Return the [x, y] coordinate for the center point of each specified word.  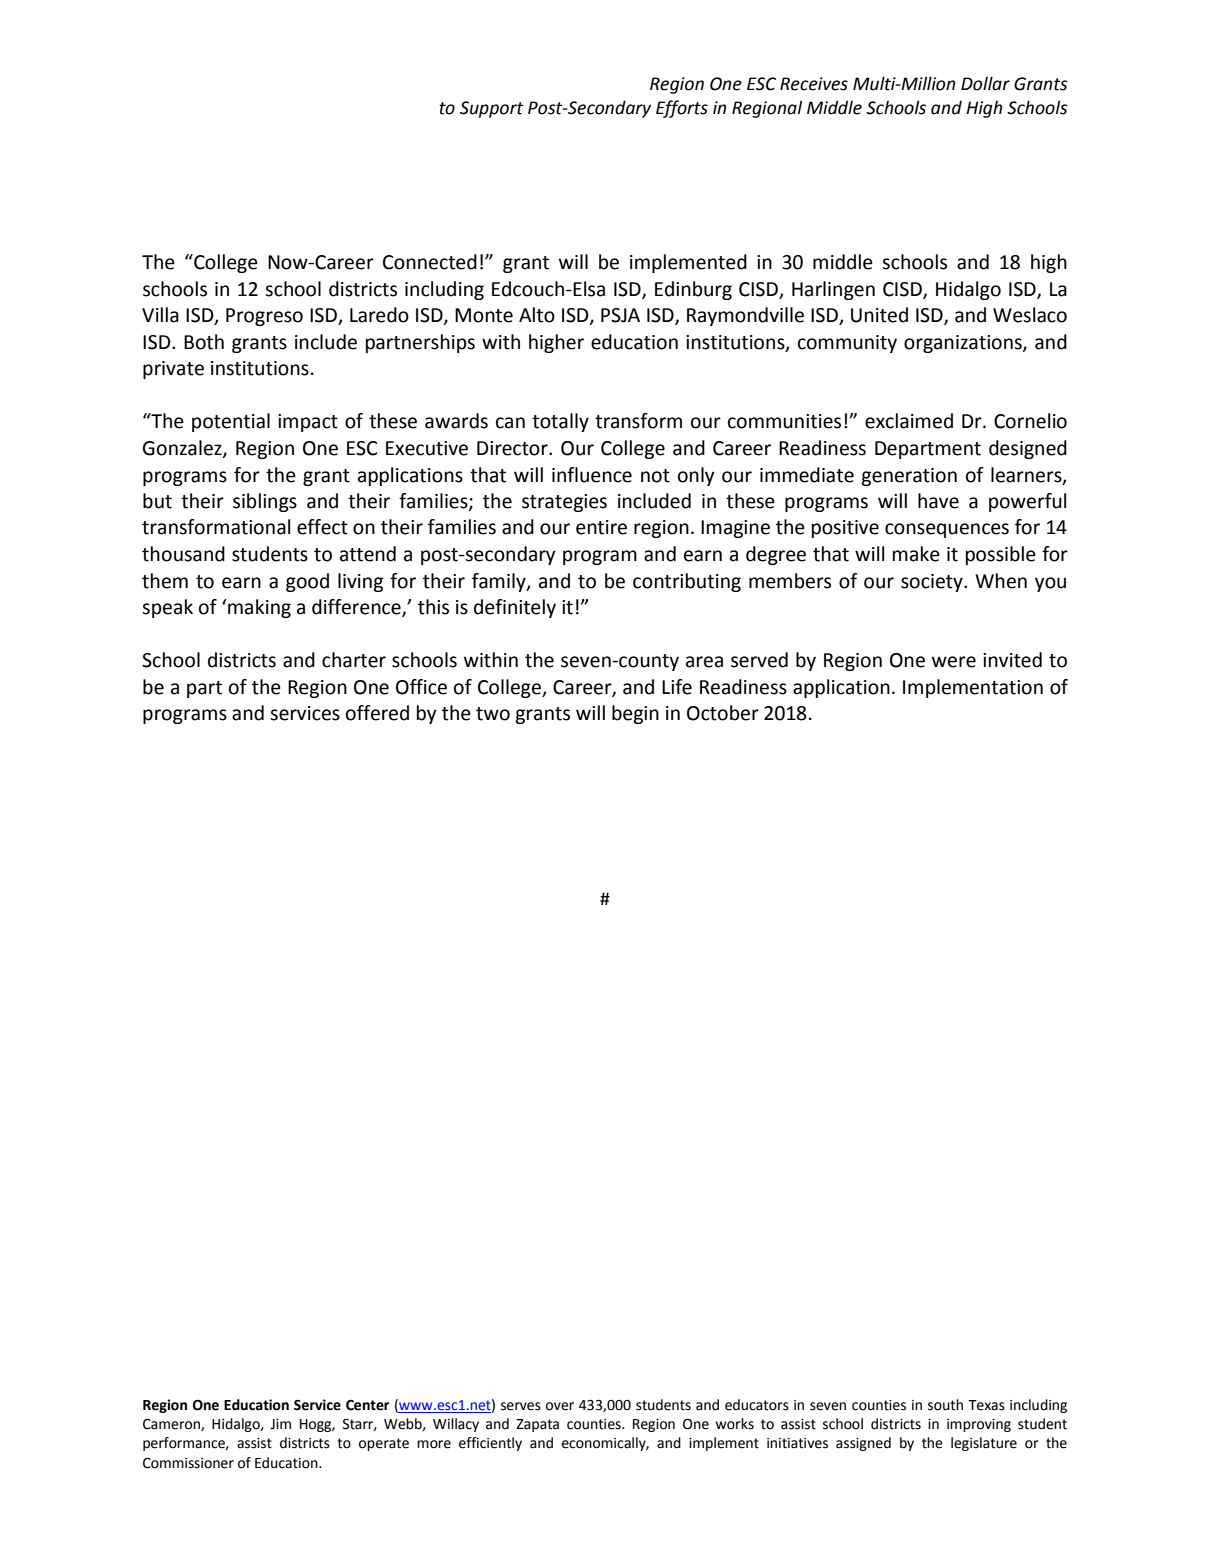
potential [231, 422]
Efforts [682, 109]
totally [560, 422]
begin [635, 714]
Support [491, 109]
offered [377, 713]
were [954, 662]
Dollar [985, 83]
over [560, 1406]
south [945, 1405]
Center [368, 1405]
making [258, 608]
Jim [280, 1424]
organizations [964, 344]
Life [677, 687]
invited [1012, 660]
